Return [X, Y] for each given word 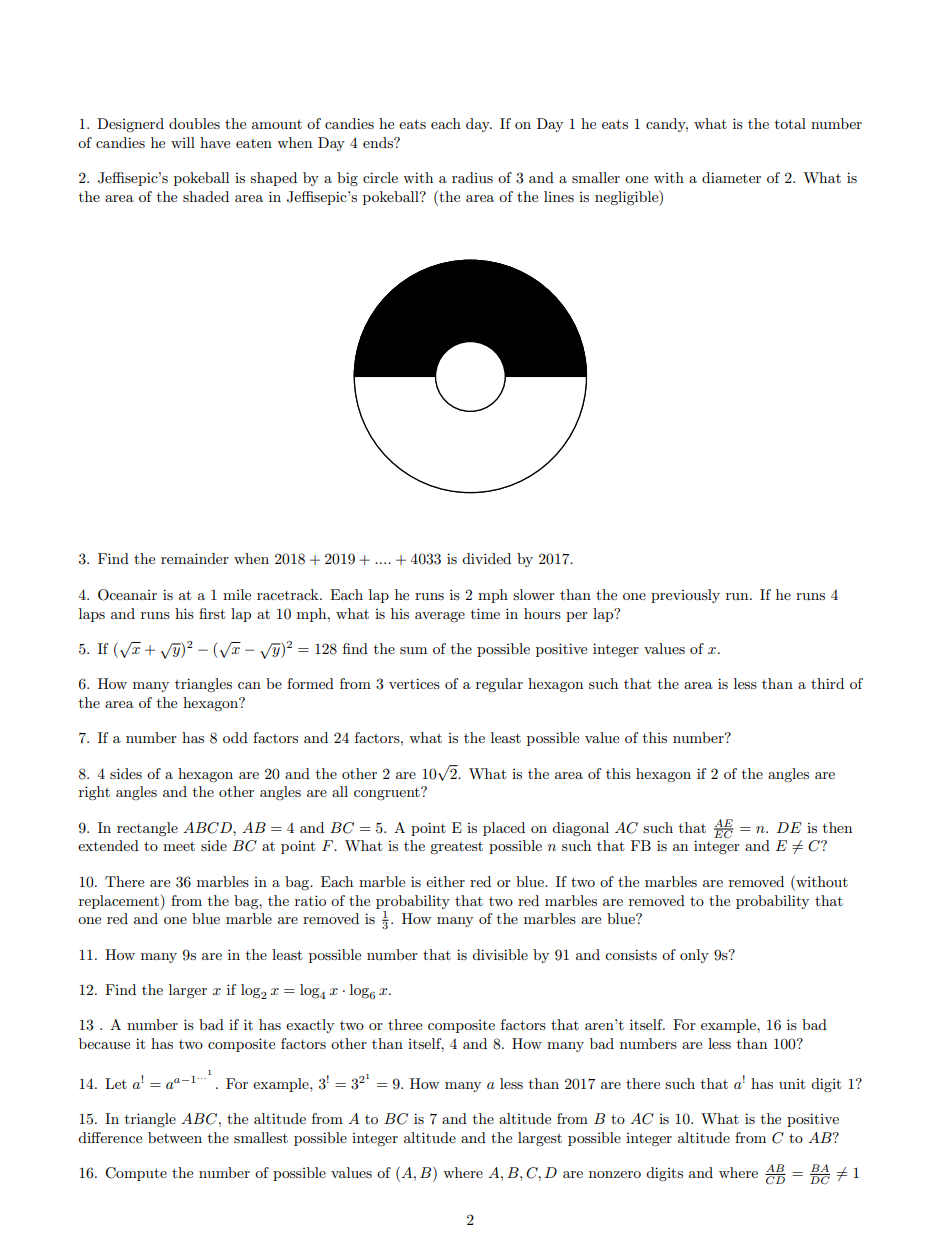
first [212, 613]
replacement [120, 902]
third [827, 683]
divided [486, 558]
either [445, 881]
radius [472, 177]
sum [413, 650]
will [183, 142]
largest [540, 1139]
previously [685, 596]
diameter [731, 177]
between [175, 1137]
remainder [195, 558]
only [694, 956]
